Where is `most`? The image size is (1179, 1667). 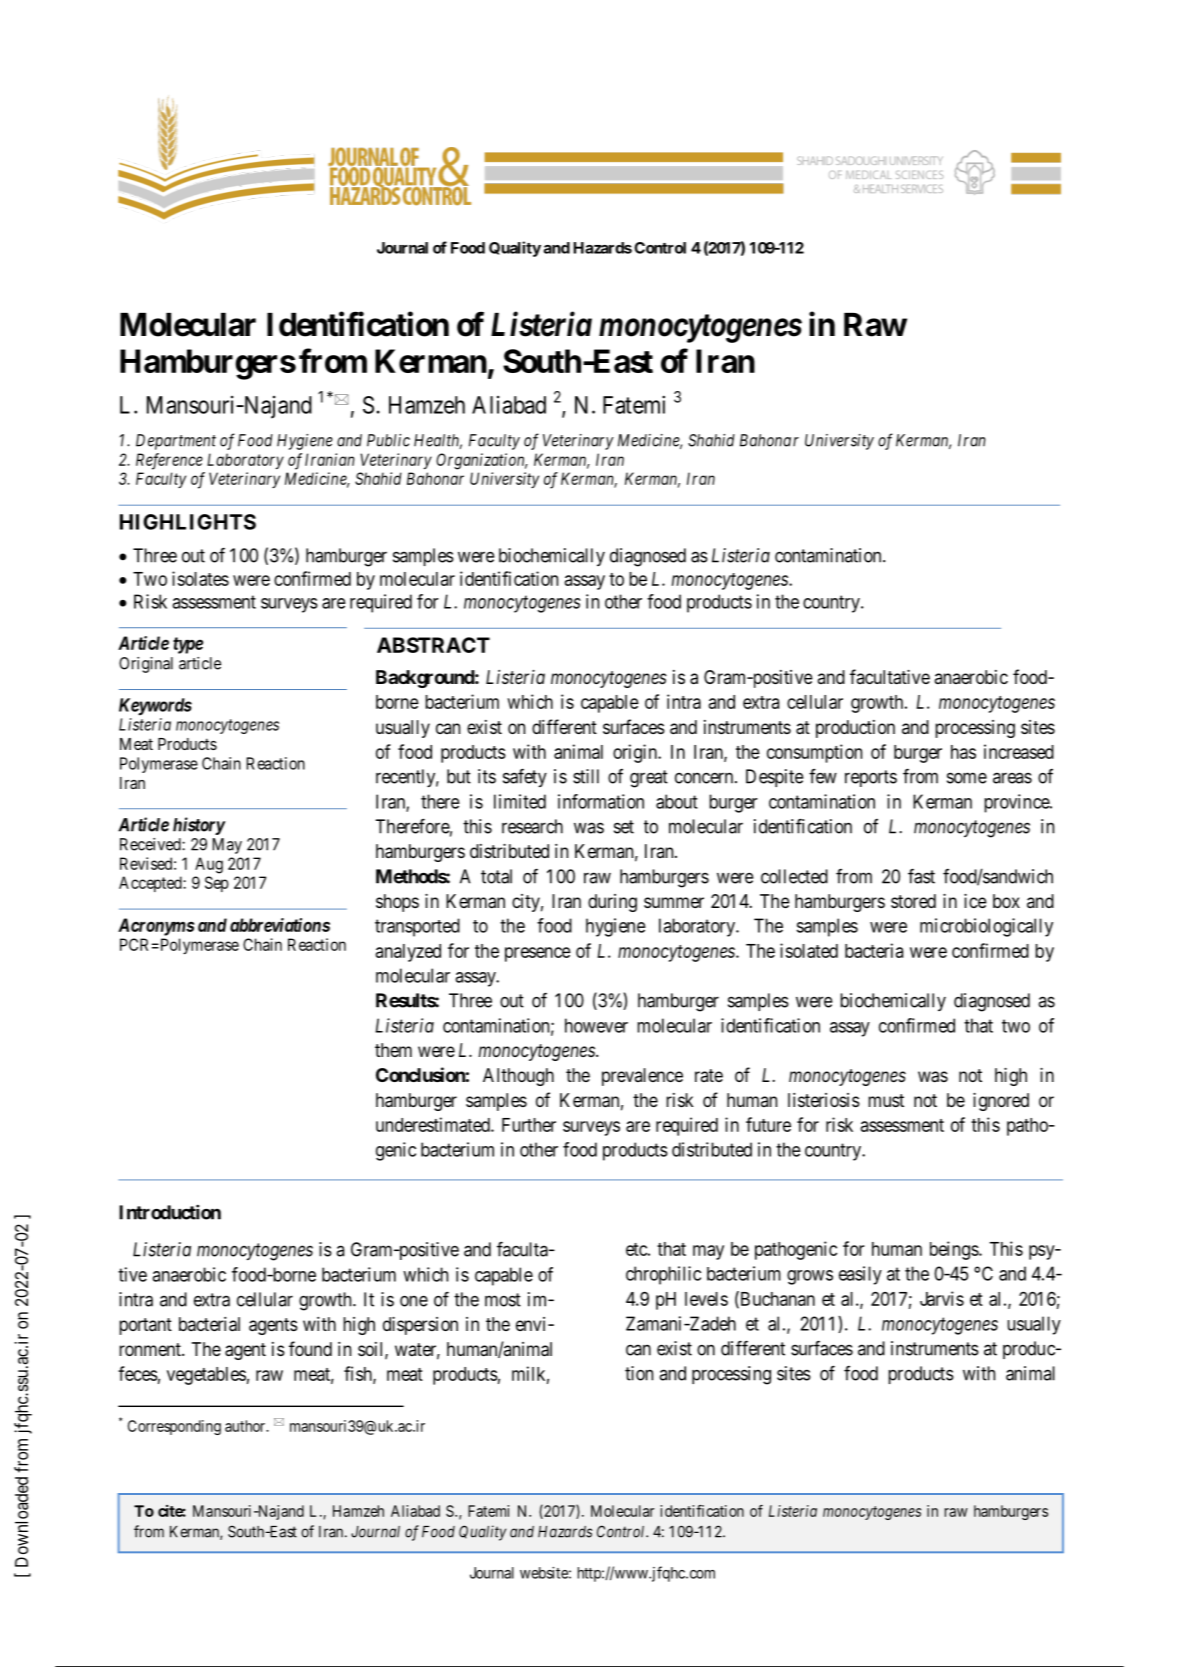 most is located at coordinates (503, 1300).
